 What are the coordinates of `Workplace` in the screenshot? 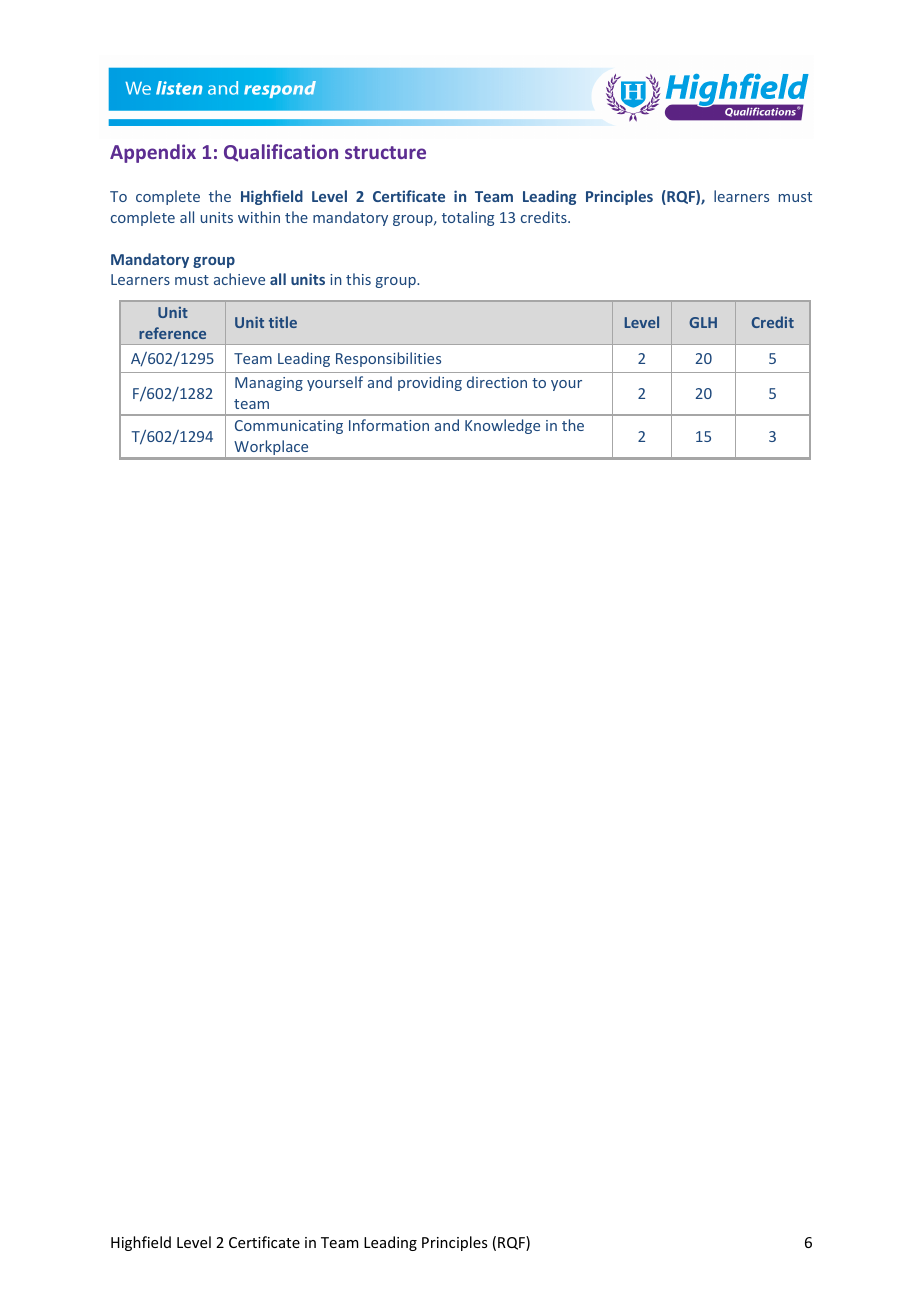 It's located at (271, 447).
